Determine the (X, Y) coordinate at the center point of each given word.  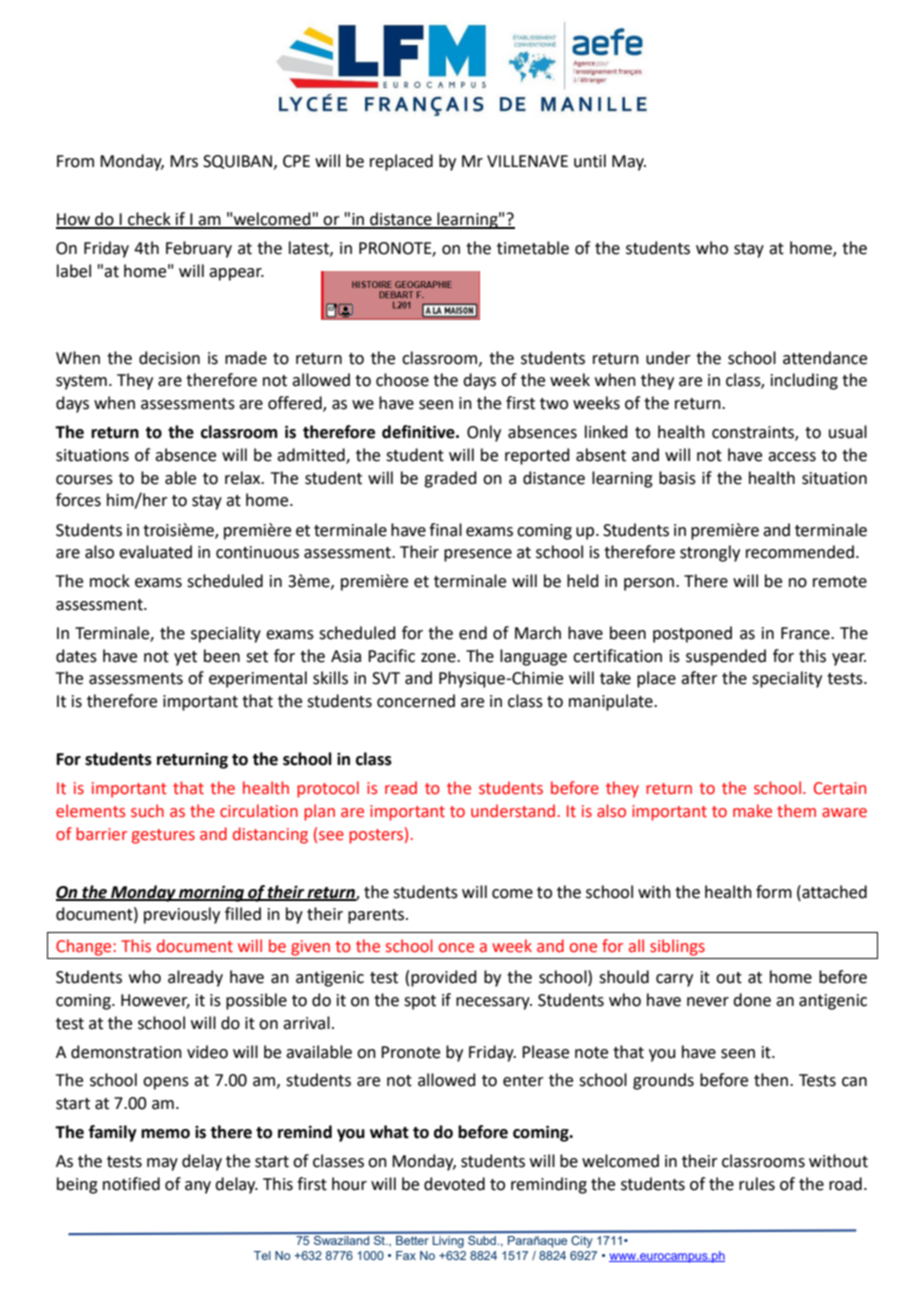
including (804, 381)
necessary (494, 1003)
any (198, 1187)
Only (484, 433)
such (147, 811)
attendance (825, 358)
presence (478, 555)
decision (169, 358)
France (806, 633)
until (590, 161)
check (149, 220)
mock (110, 581)
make (752, 811)
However (155, 1001)
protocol (328, 789)
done (752, 1000)
